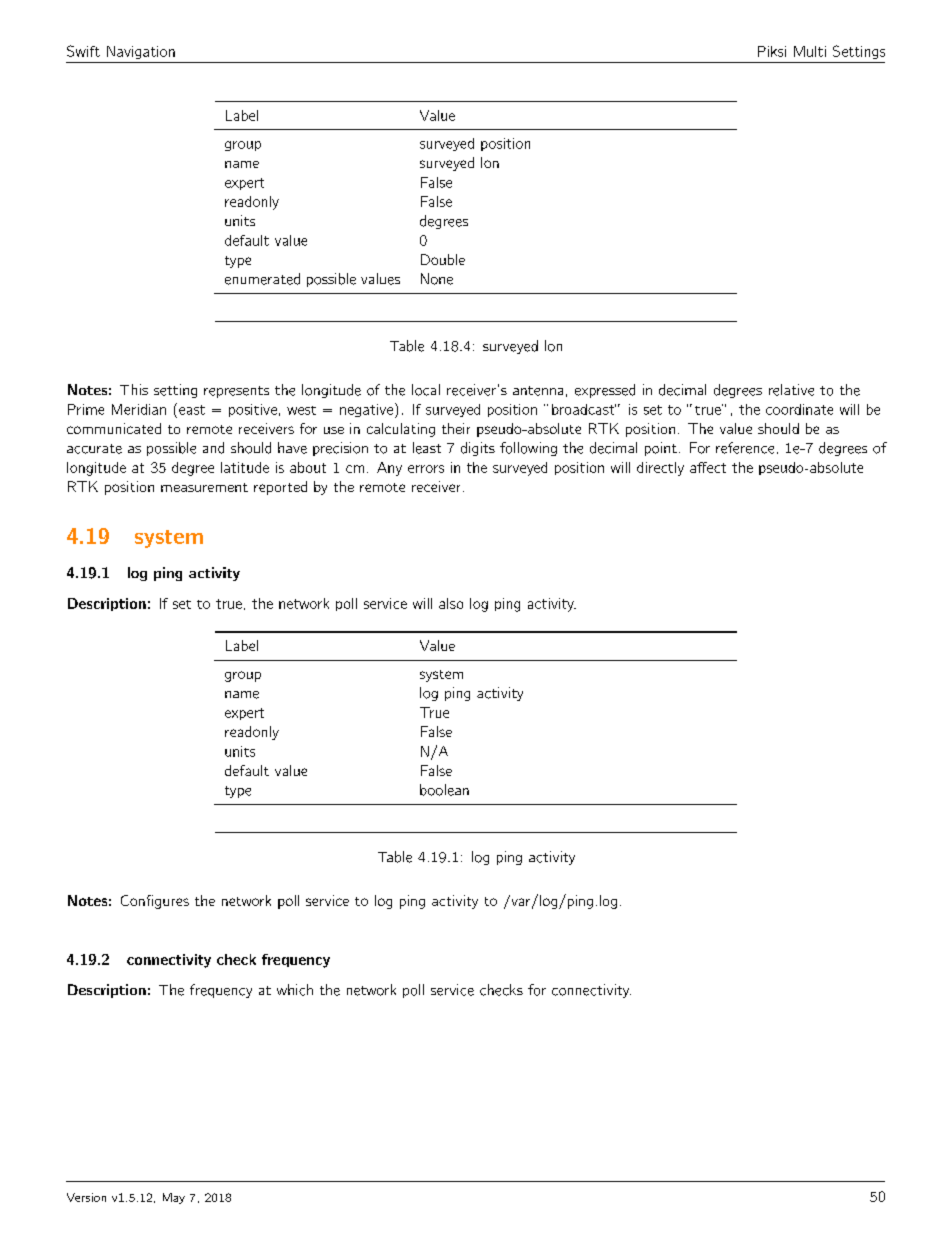  What do you see at coordinates (141, 52) in the page?
I see `Navigation` at bounding box center [141, 52].
